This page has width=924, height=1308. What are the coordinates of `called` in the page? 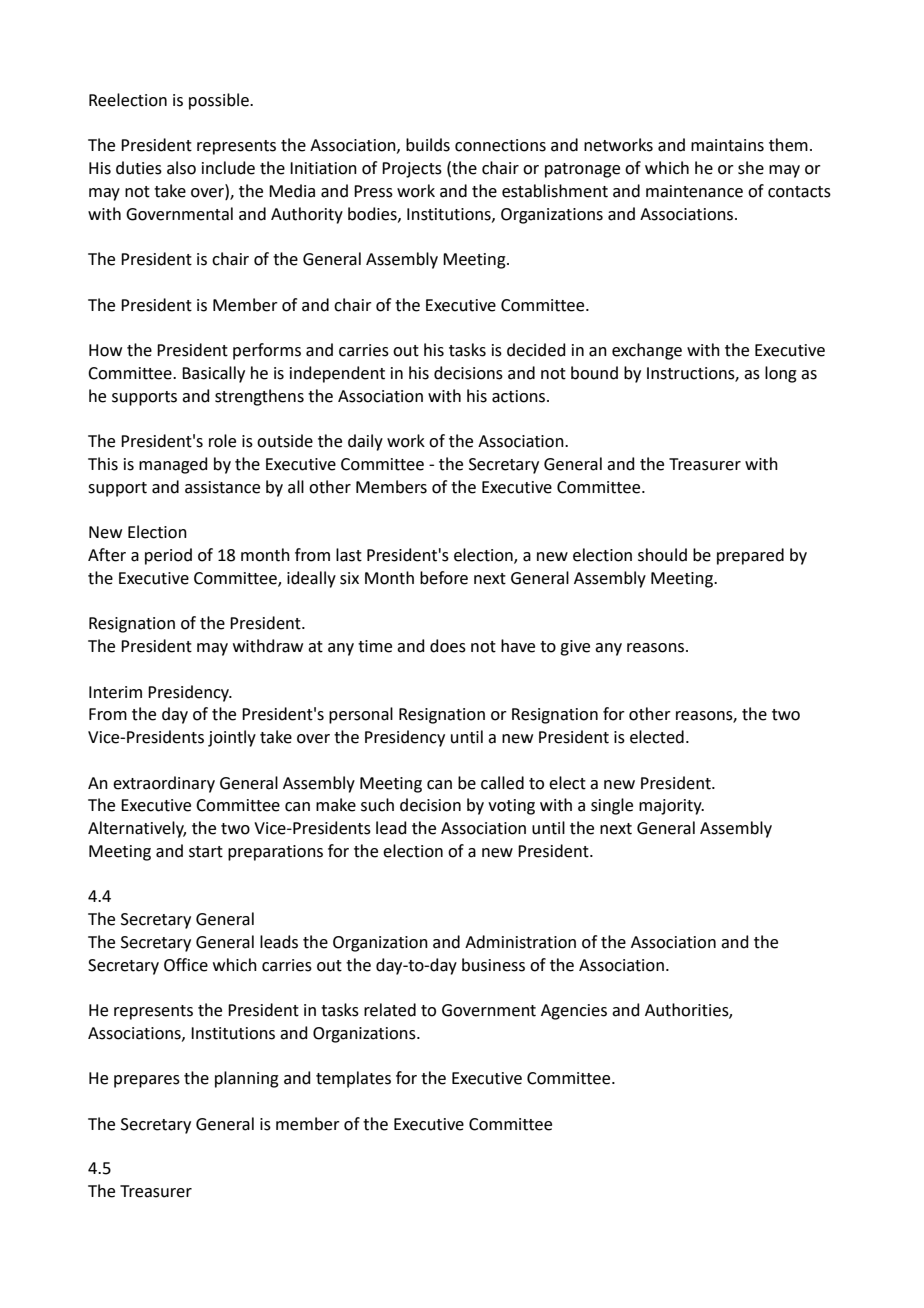 It's located at (502, 783).
